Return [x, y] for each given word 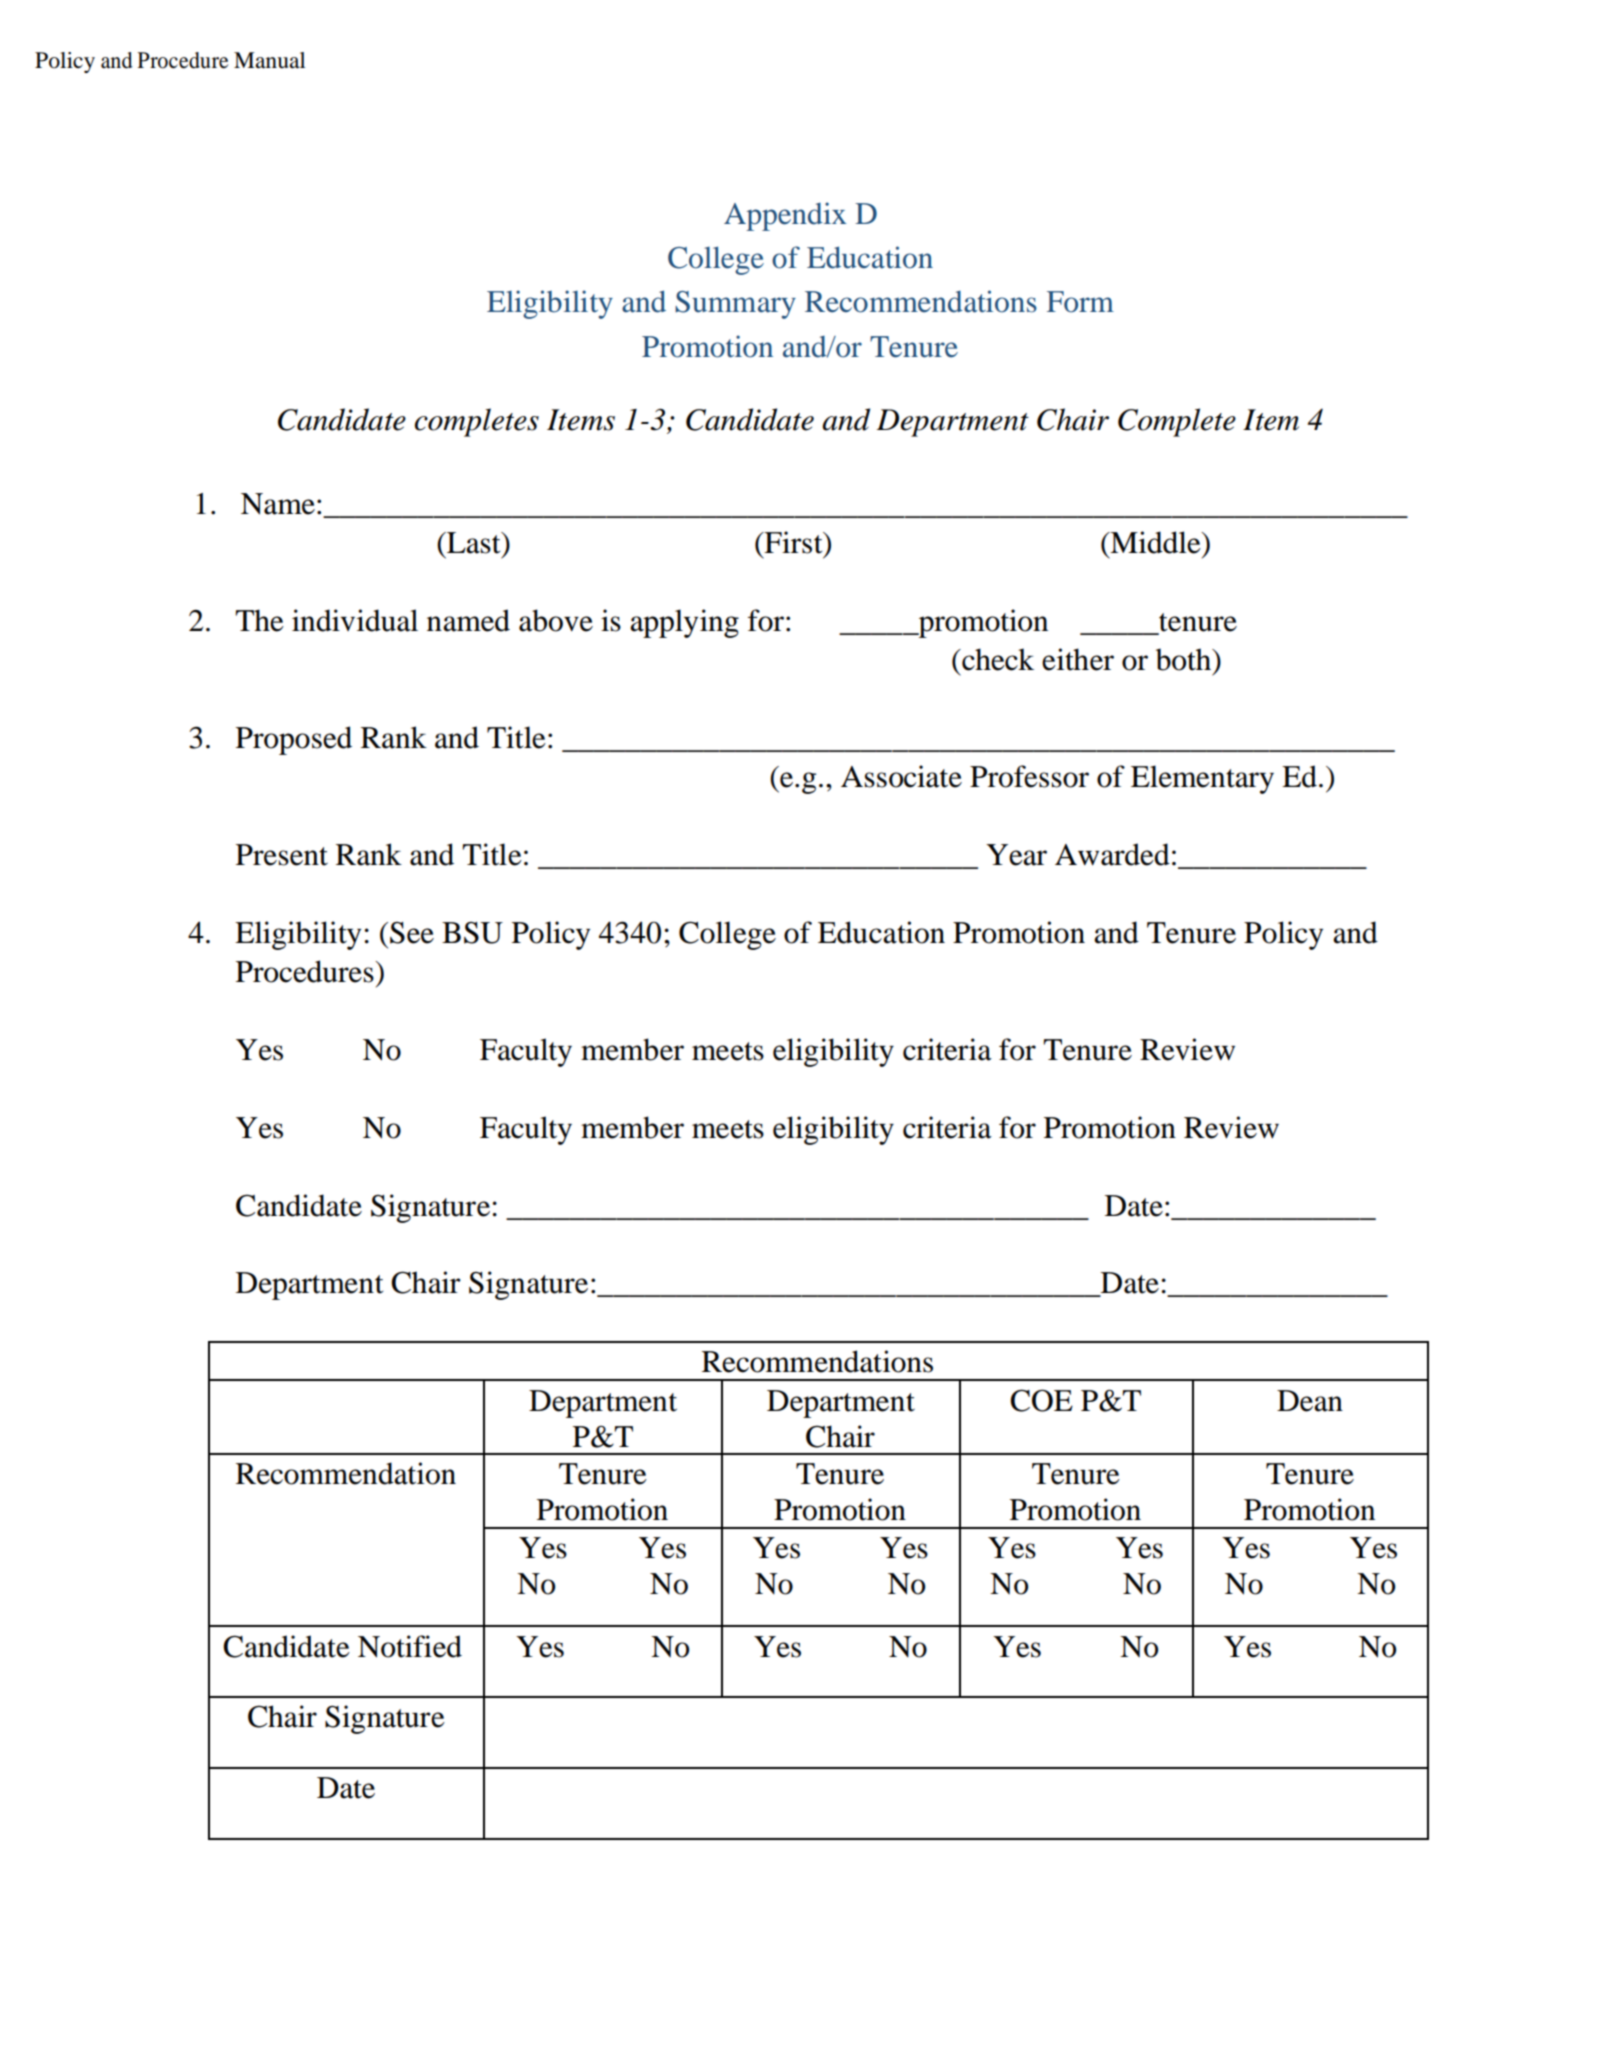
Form [1080, 302]
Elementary [1202, 779]
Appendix [785, 216]
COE [1041, 1400]
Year [1016, 855]
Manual [269, 60]
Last [474, 543]
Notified [410, 1646]
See [412, 933]
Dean [1310, 1401]
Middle [1155, 542]
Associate [901, 776]
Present [282, 855]
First [794, 542]
